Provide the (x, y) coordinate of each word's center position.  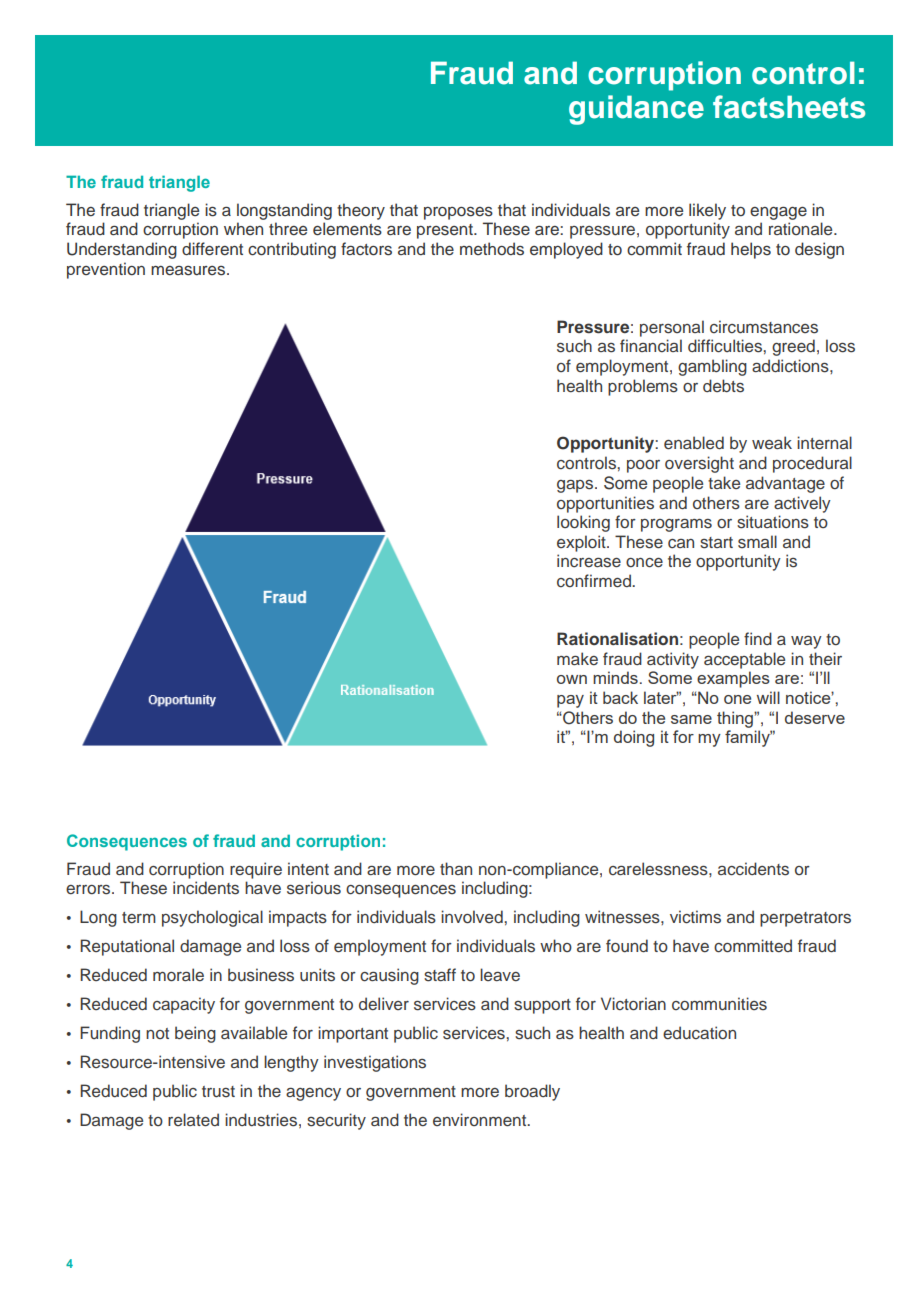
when (243, 228)
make (577, 659)
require (256, 870)
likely (707, 211)
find (758, 638)
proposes (458, 213)
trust (218, 1092)
